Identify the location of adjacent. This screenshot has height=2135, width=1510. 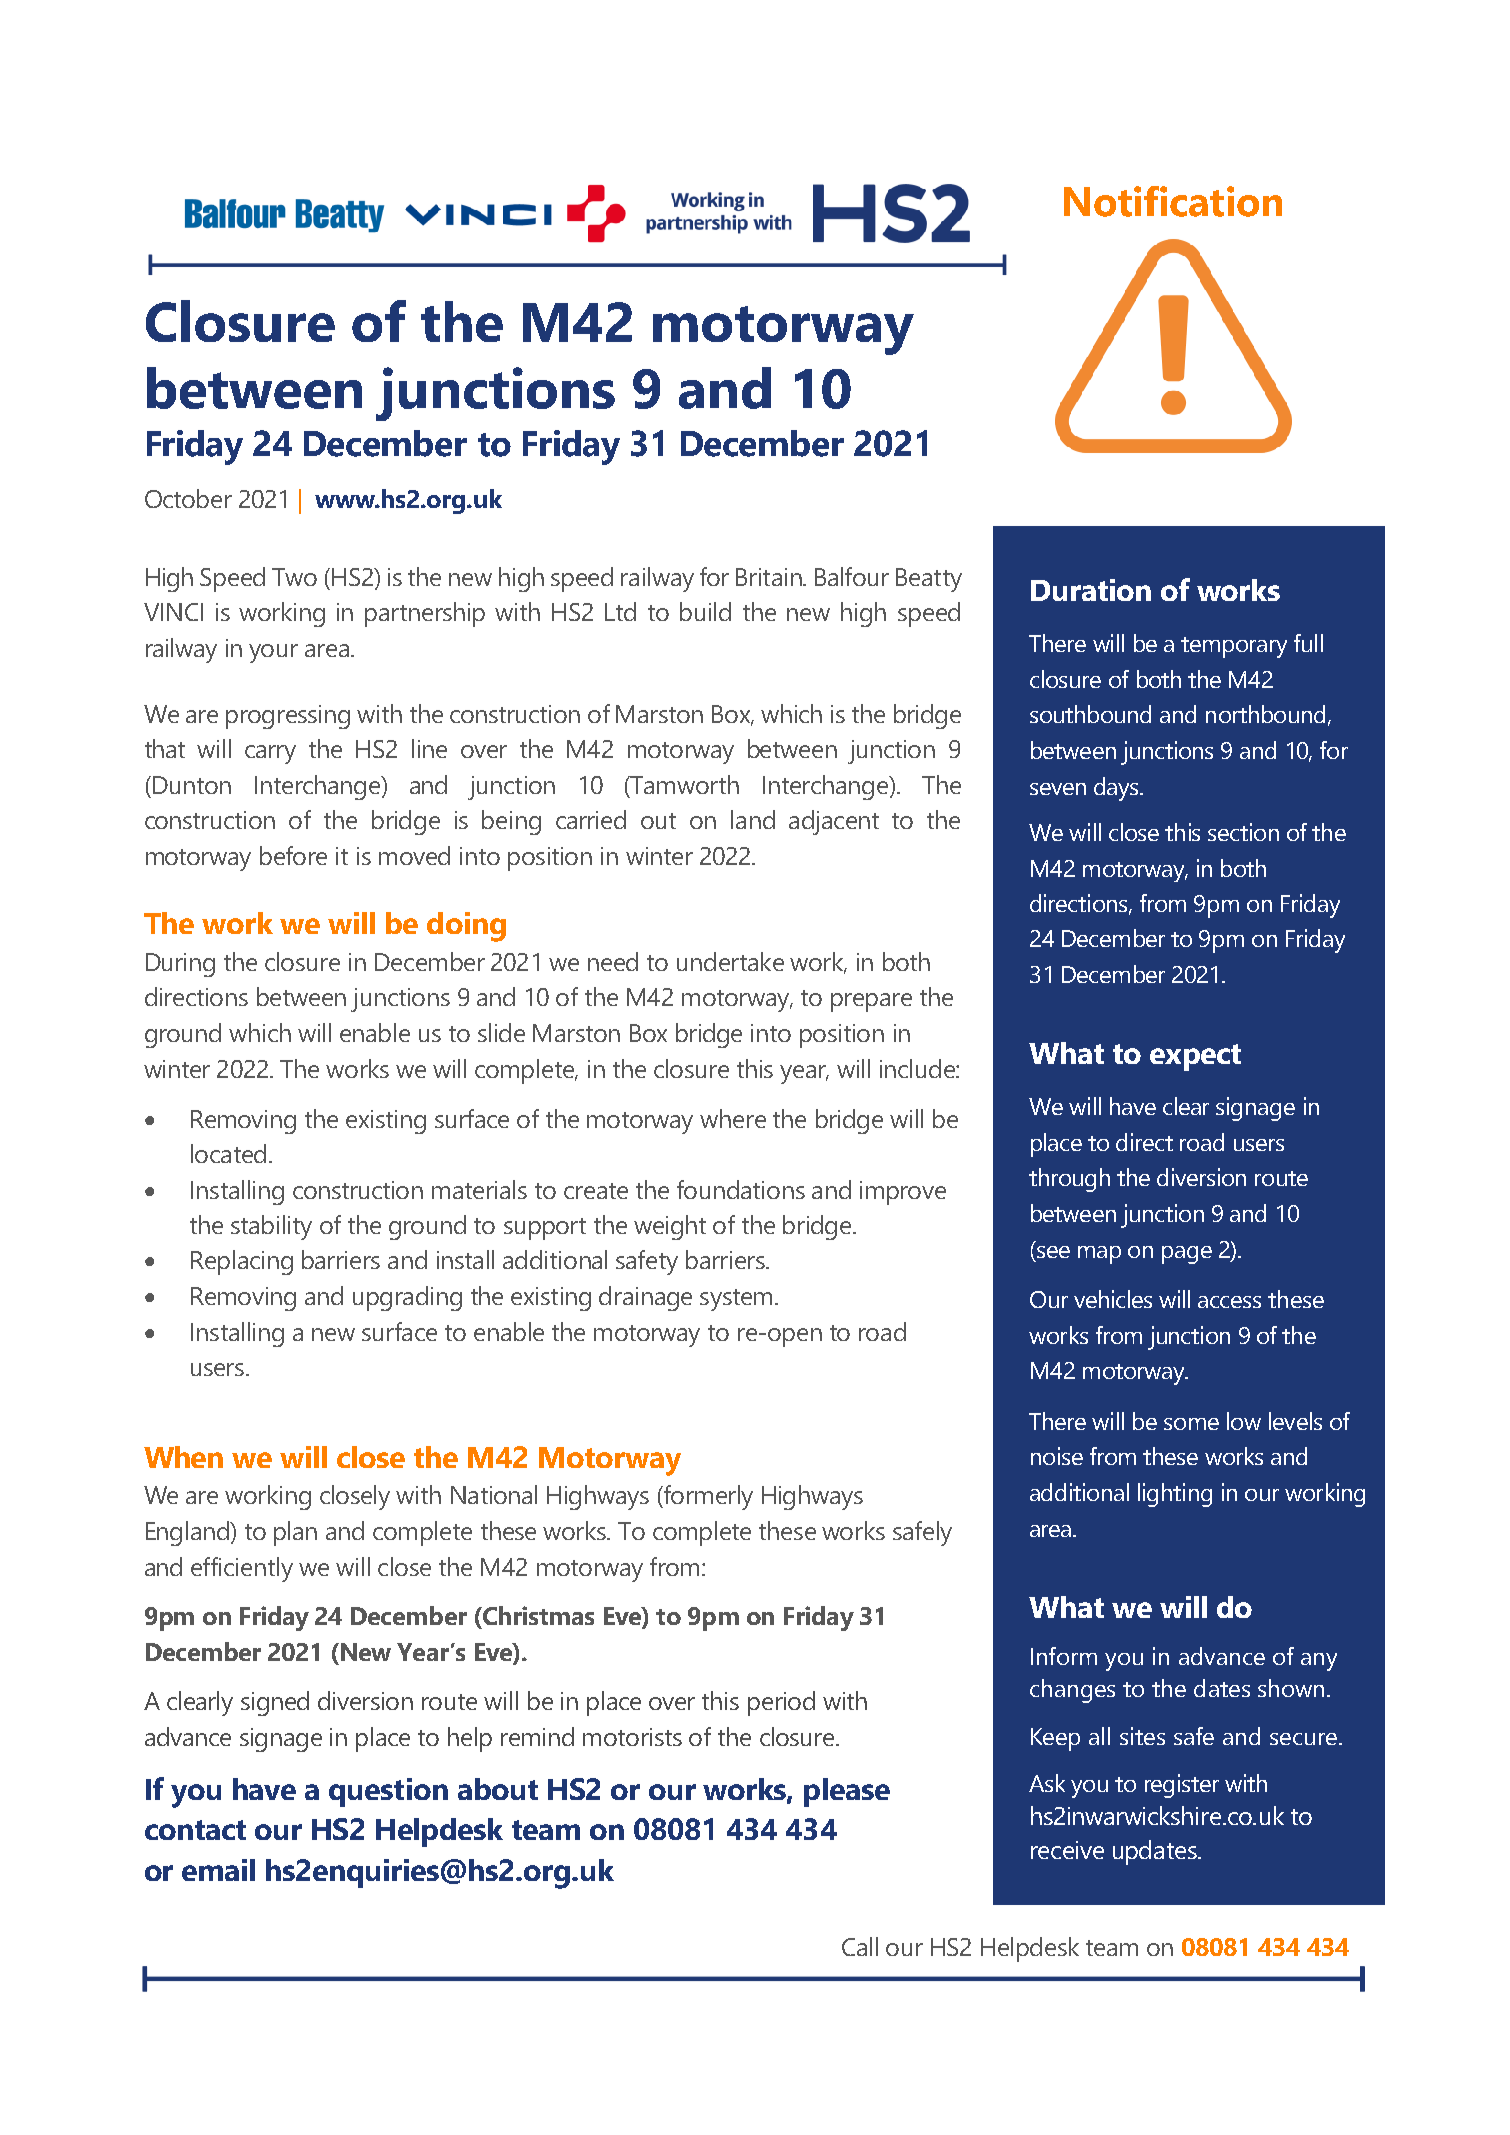
(834, 822).
